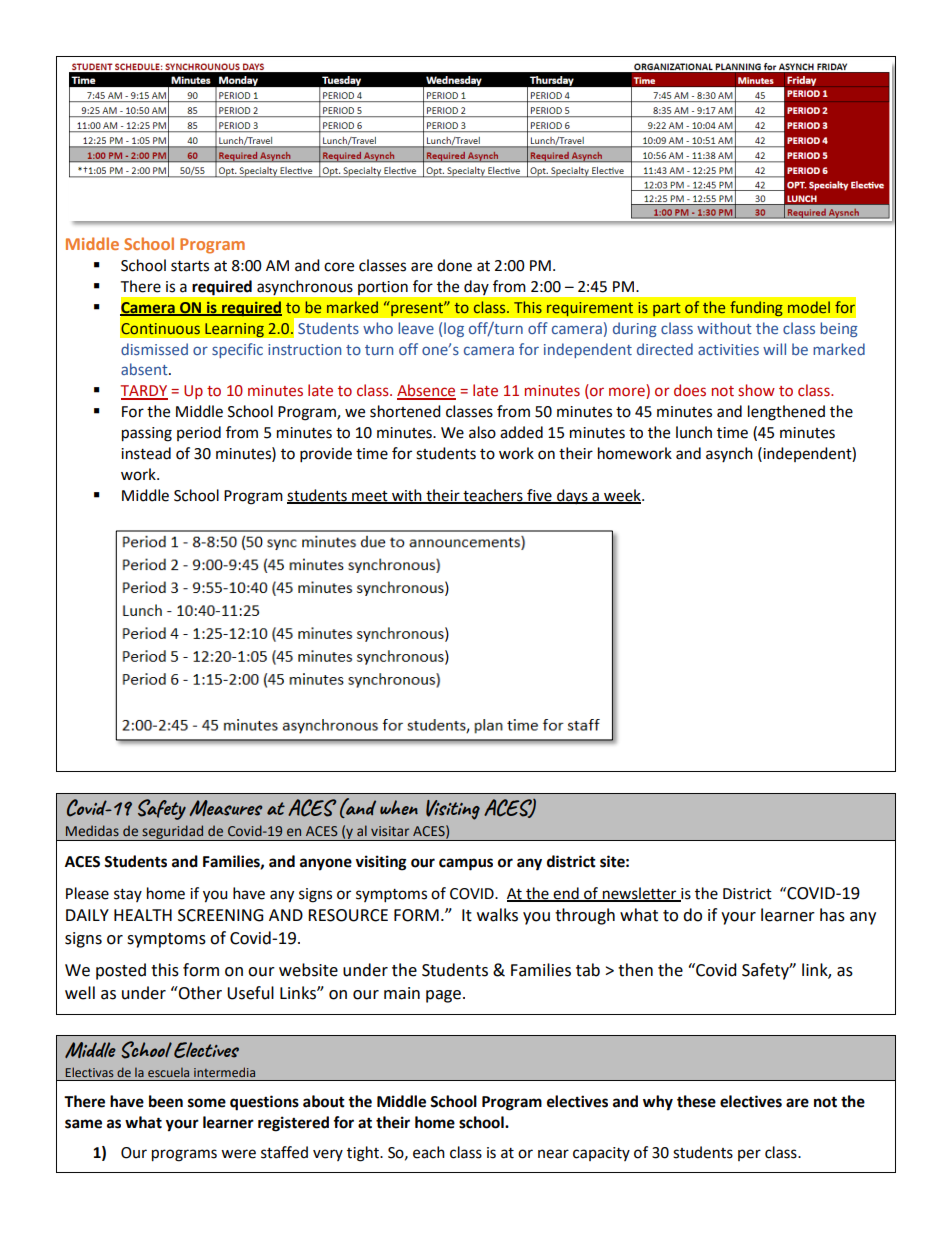  What do you see at coordinates (166, 1101) in the screenshot?
I see `been` at bounding box center [166, 1101].
